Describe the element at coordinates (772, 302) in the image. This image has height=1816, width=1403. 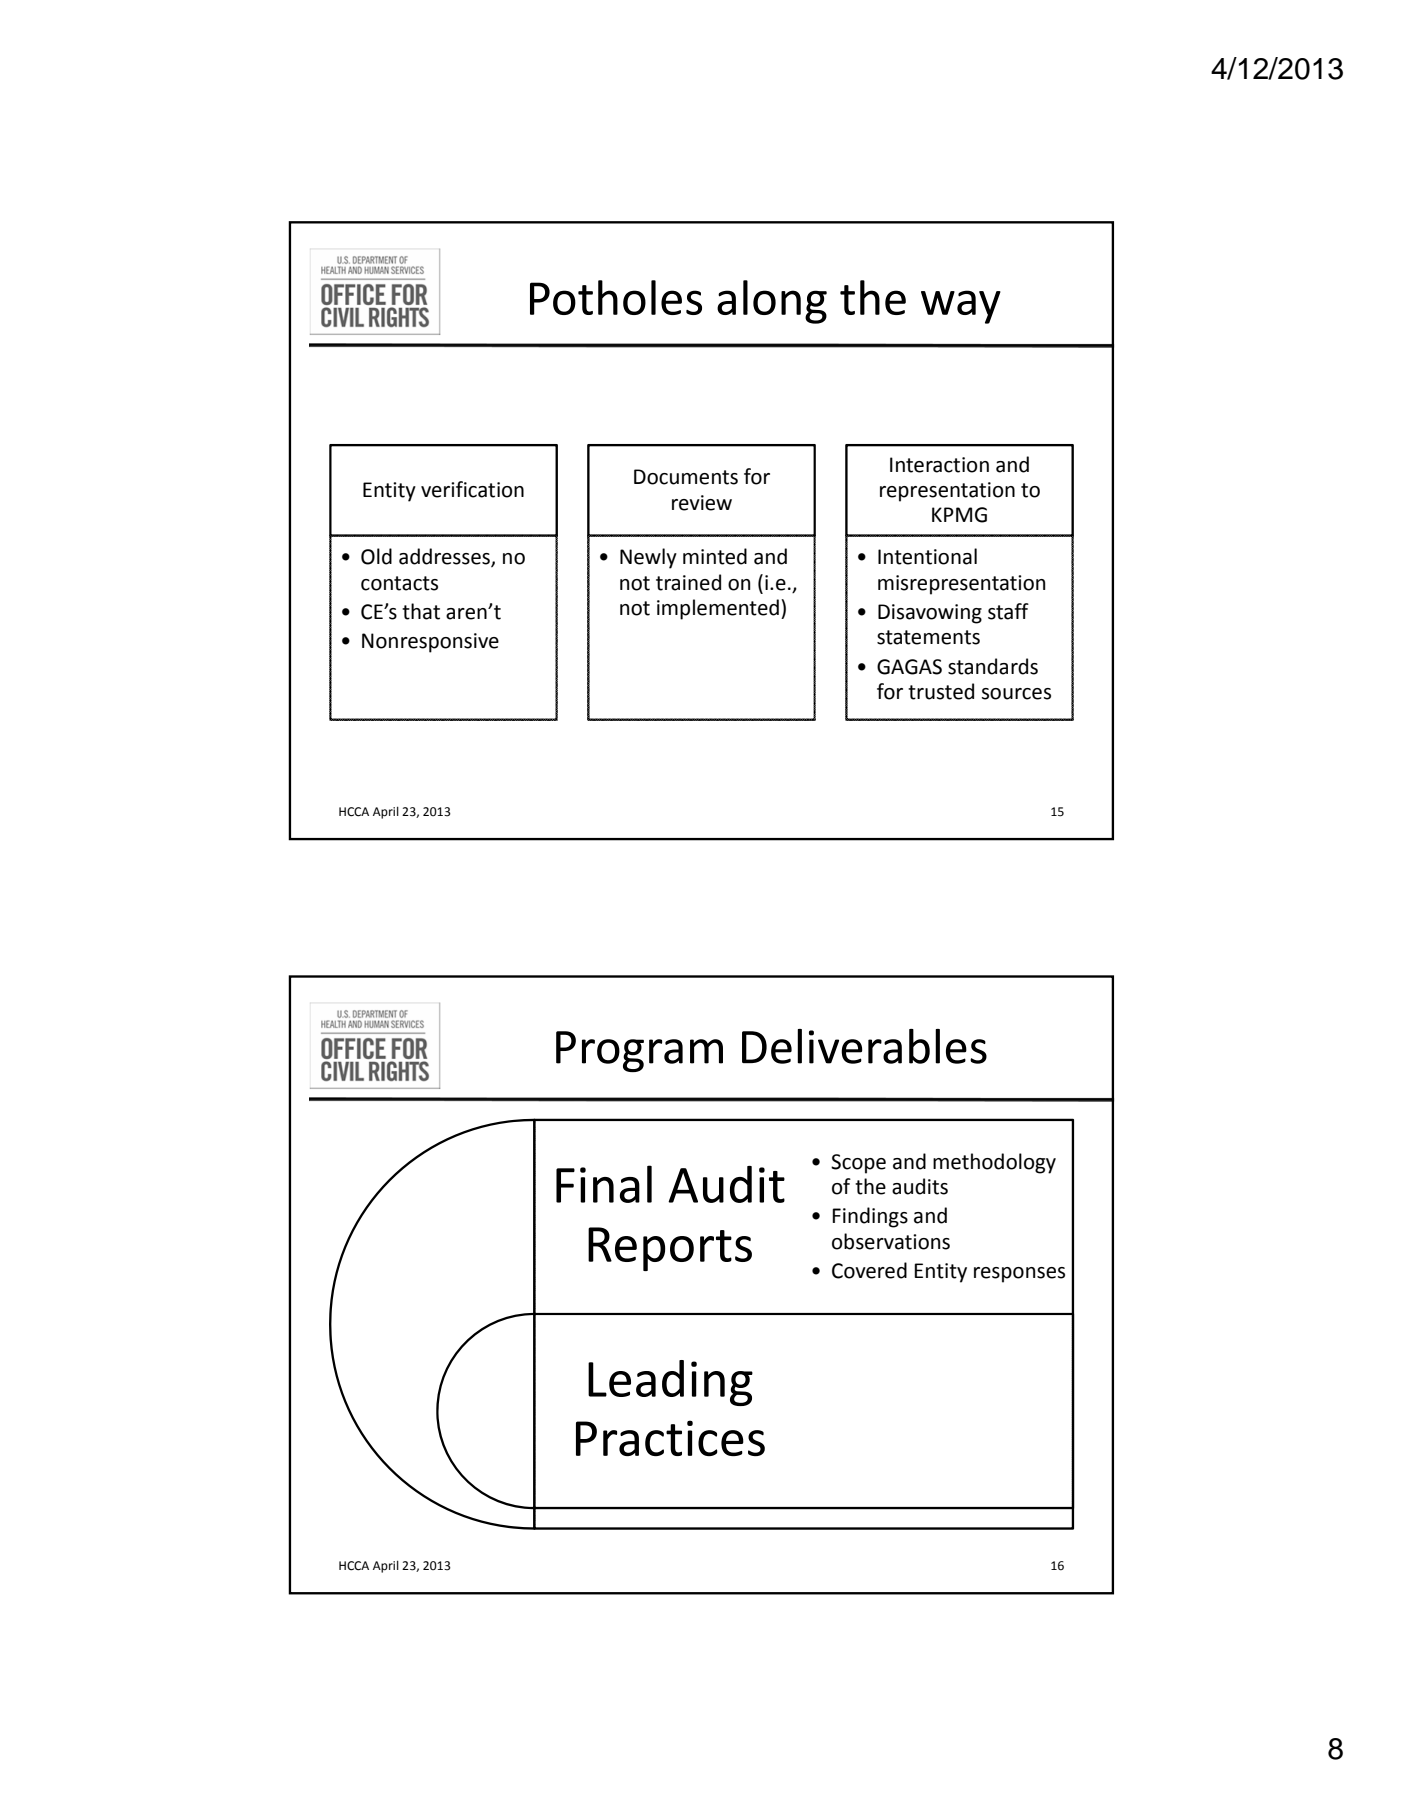
I see `along` at that location.
